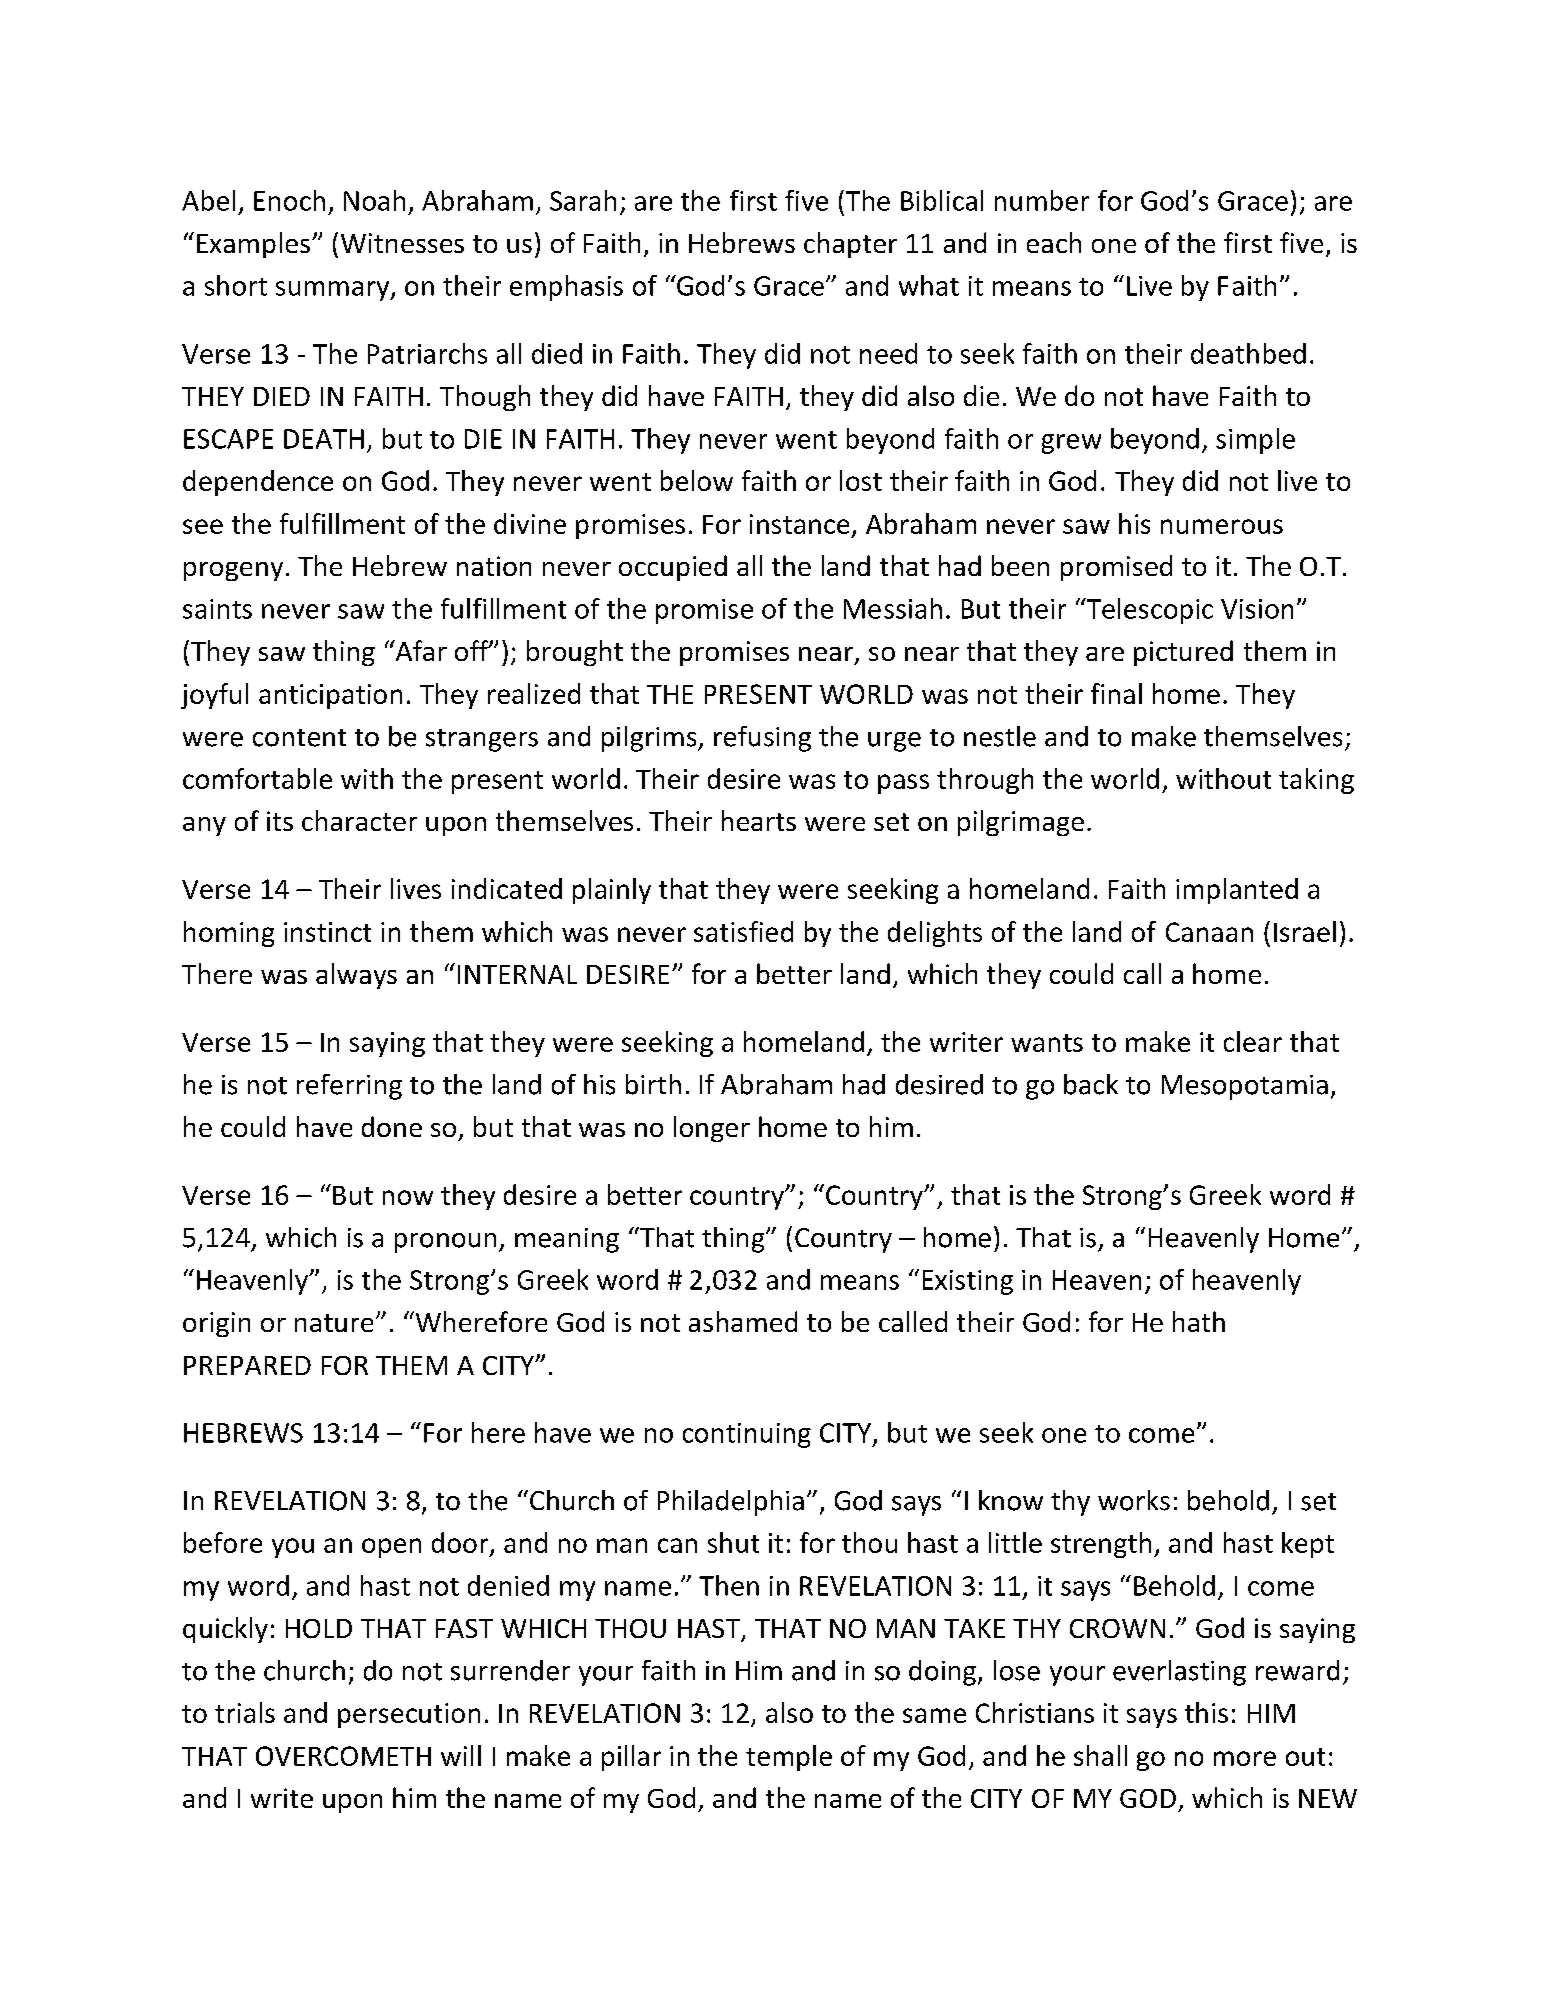  What do you see at coordinates (1183, 653) in the image?
I see `pictured` at bounding box center [1183, 653].
